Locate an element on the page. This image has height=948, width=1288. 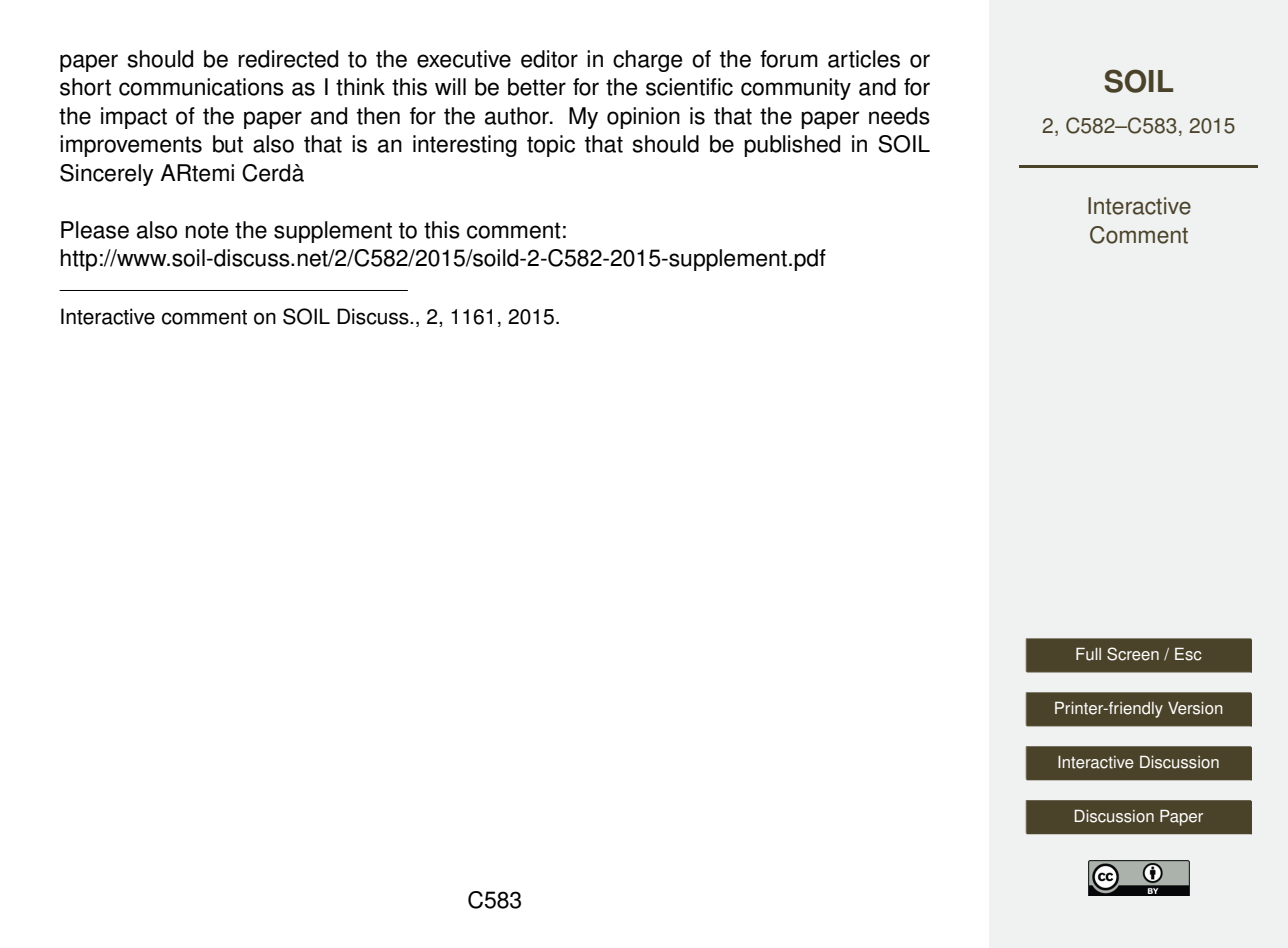
note is located at coordinates (207, 230).
